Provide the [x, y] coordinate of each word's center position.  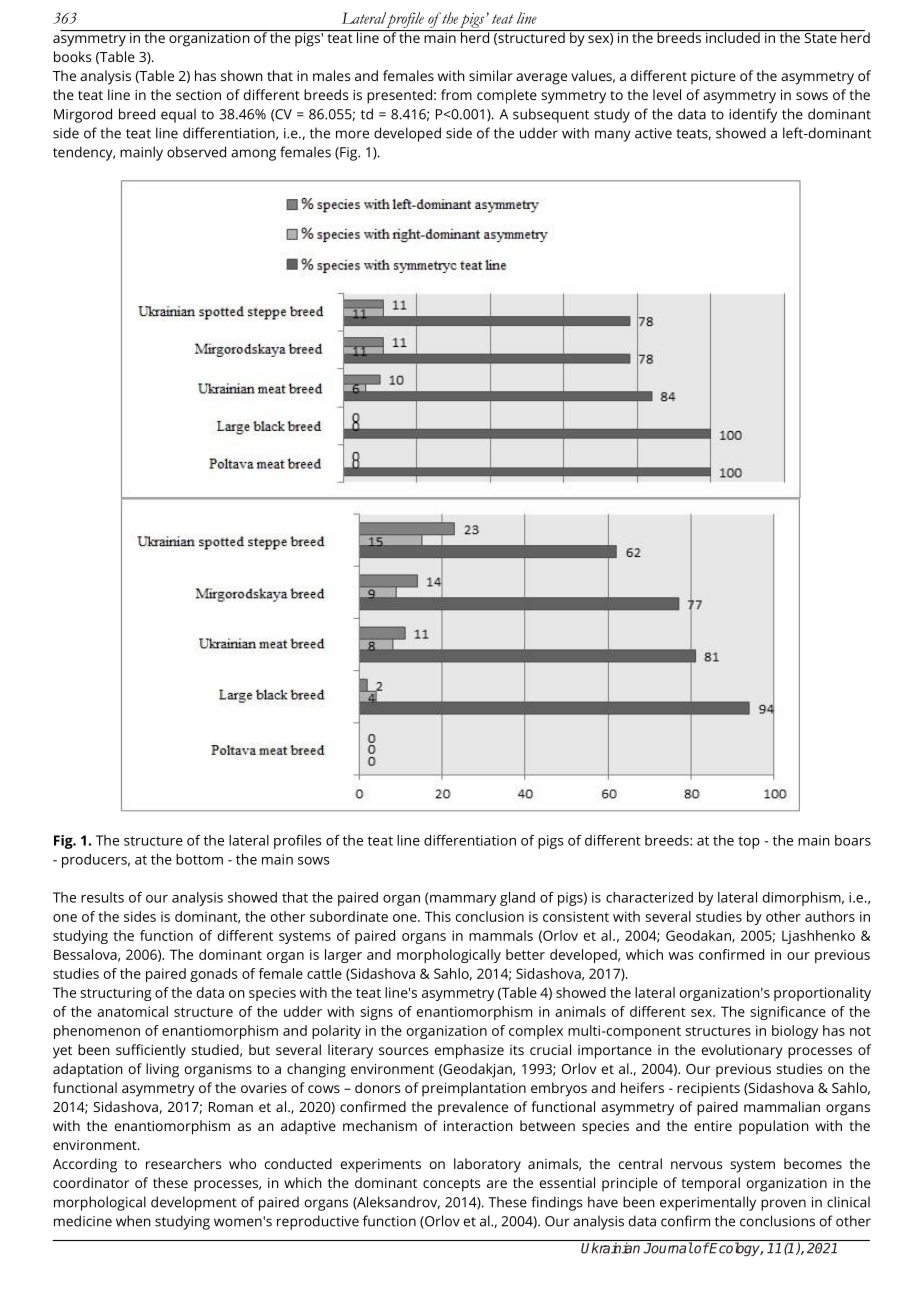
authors [830, 916]
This [438, 916]
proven [783, 1205]
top [749, 842]
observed [196, 152]
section [198, 95]
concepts [451, 1185]
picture [713, 78]
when [133, 1221]
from [456, 94]
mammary [463, 900]
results [102, 897]
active [653, 133]
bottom [199, 859]
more [352, 134]
